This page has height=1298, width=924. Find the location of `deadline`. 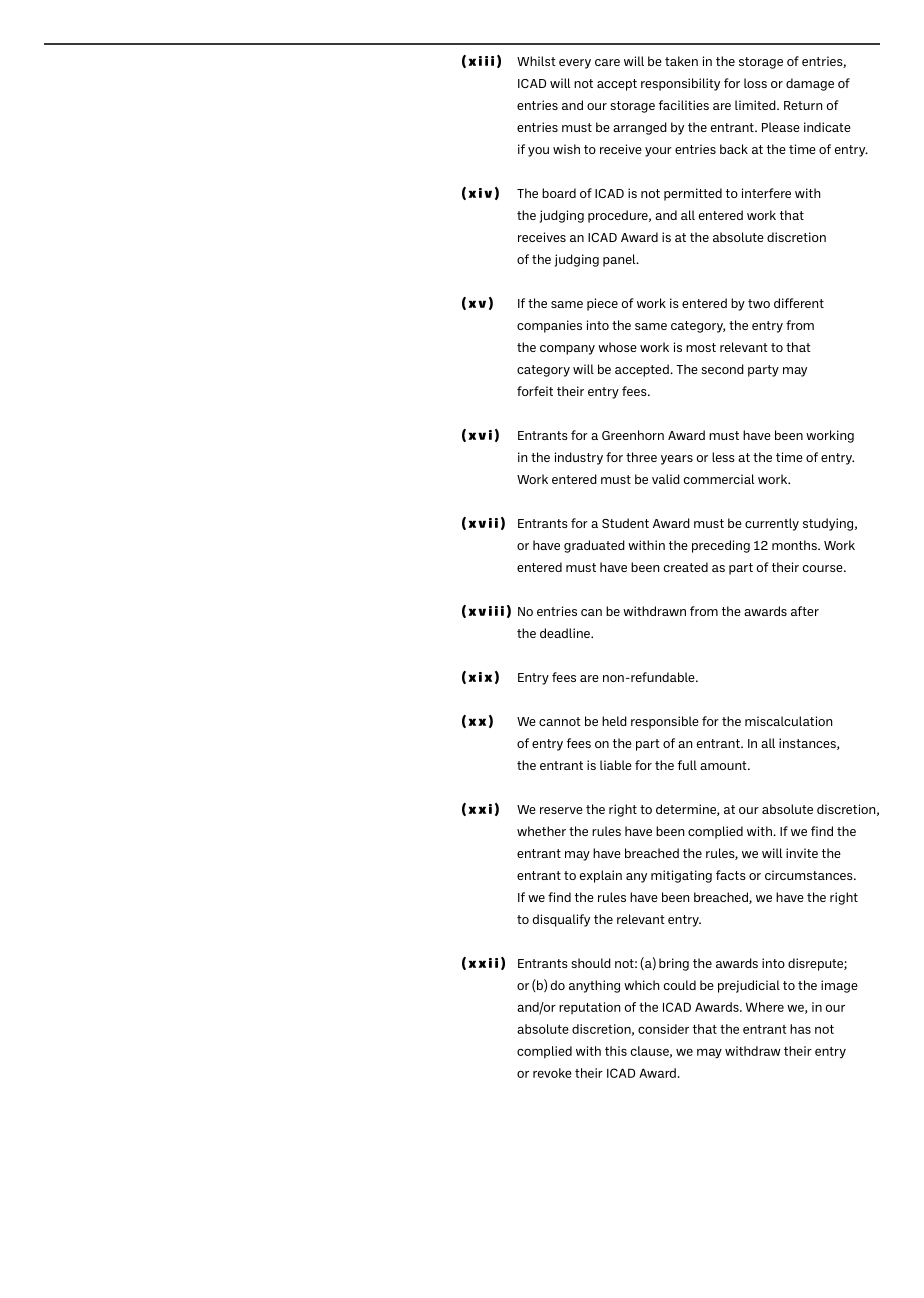

deadline is located at coordinates (566, 633).
